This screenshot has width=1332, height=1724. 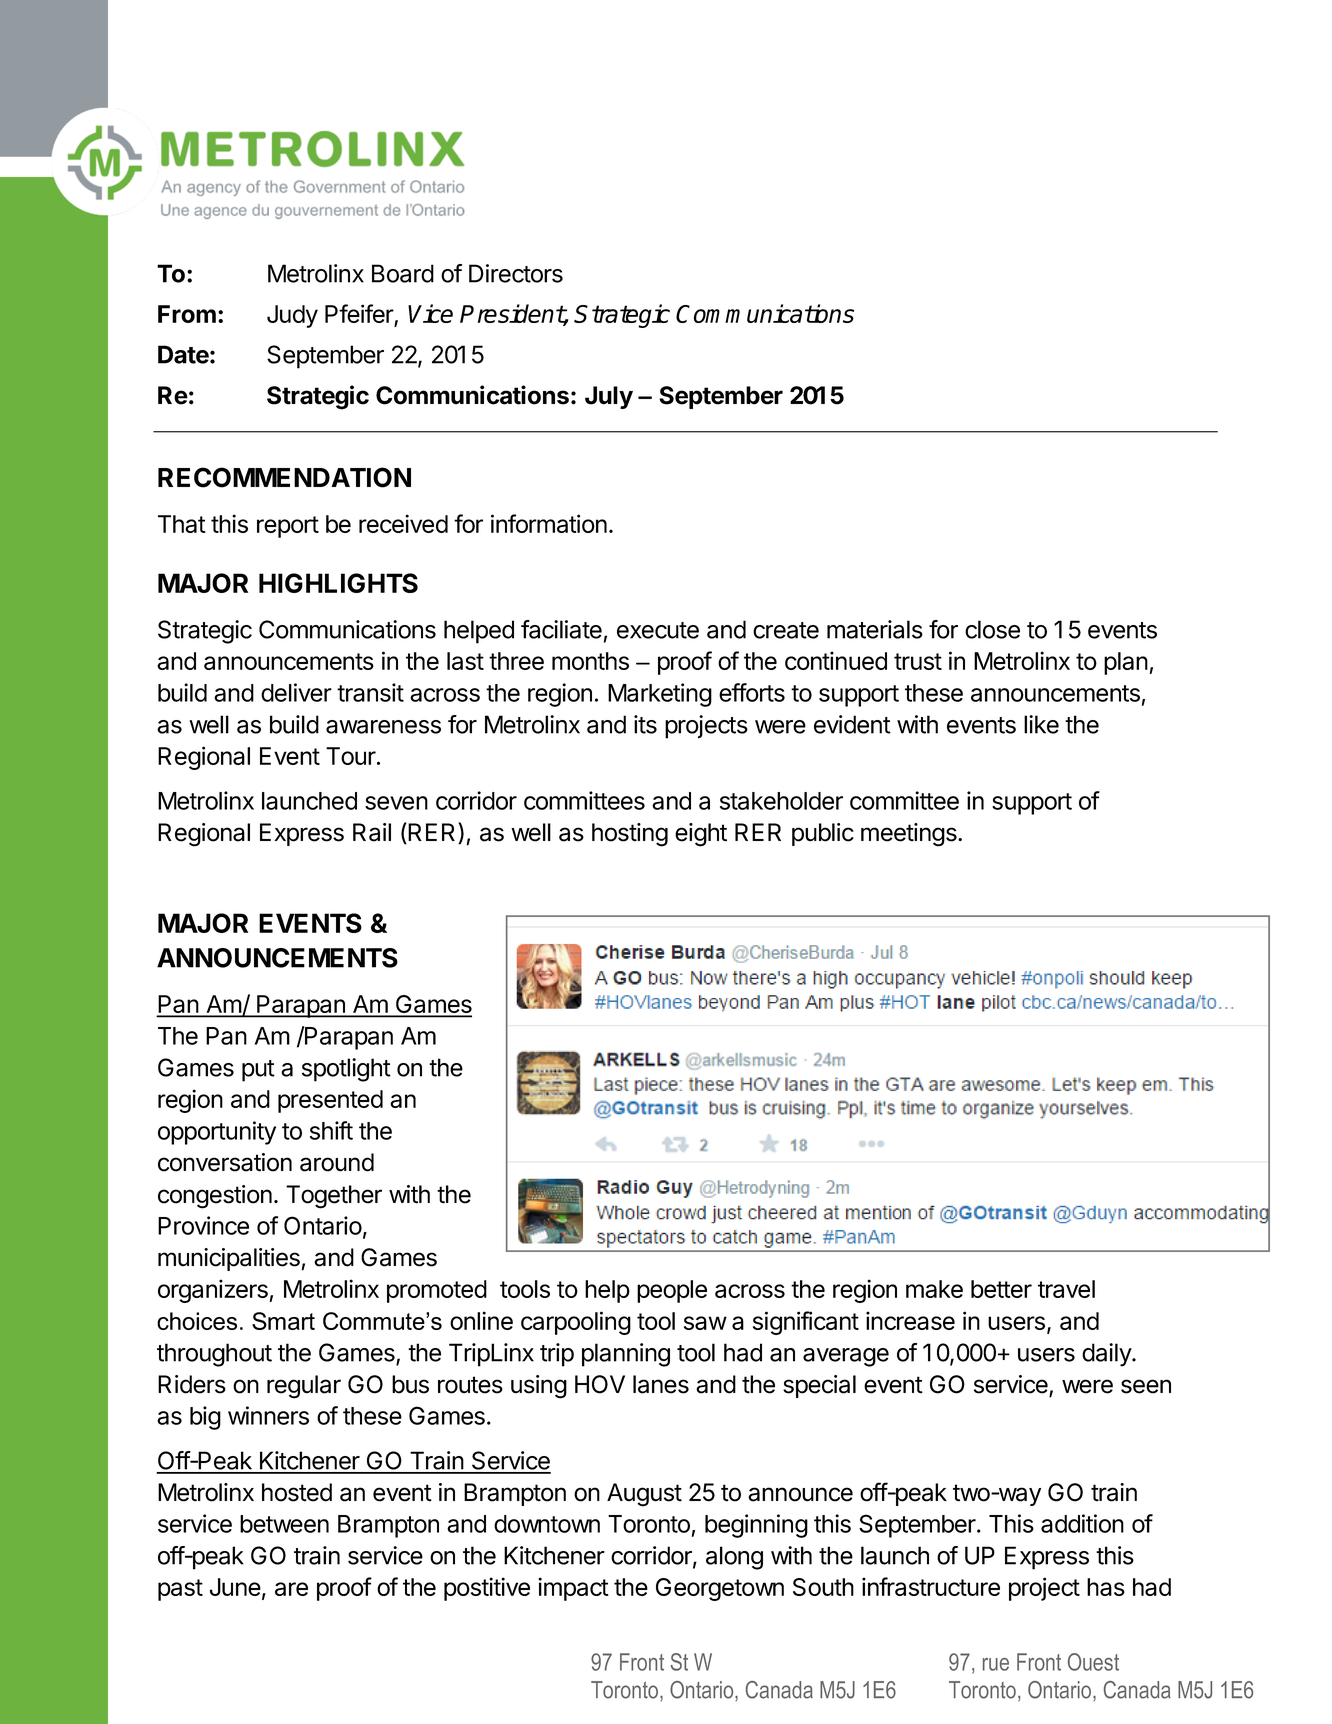 I want to click on Judy, so click(x=292, y=316).
